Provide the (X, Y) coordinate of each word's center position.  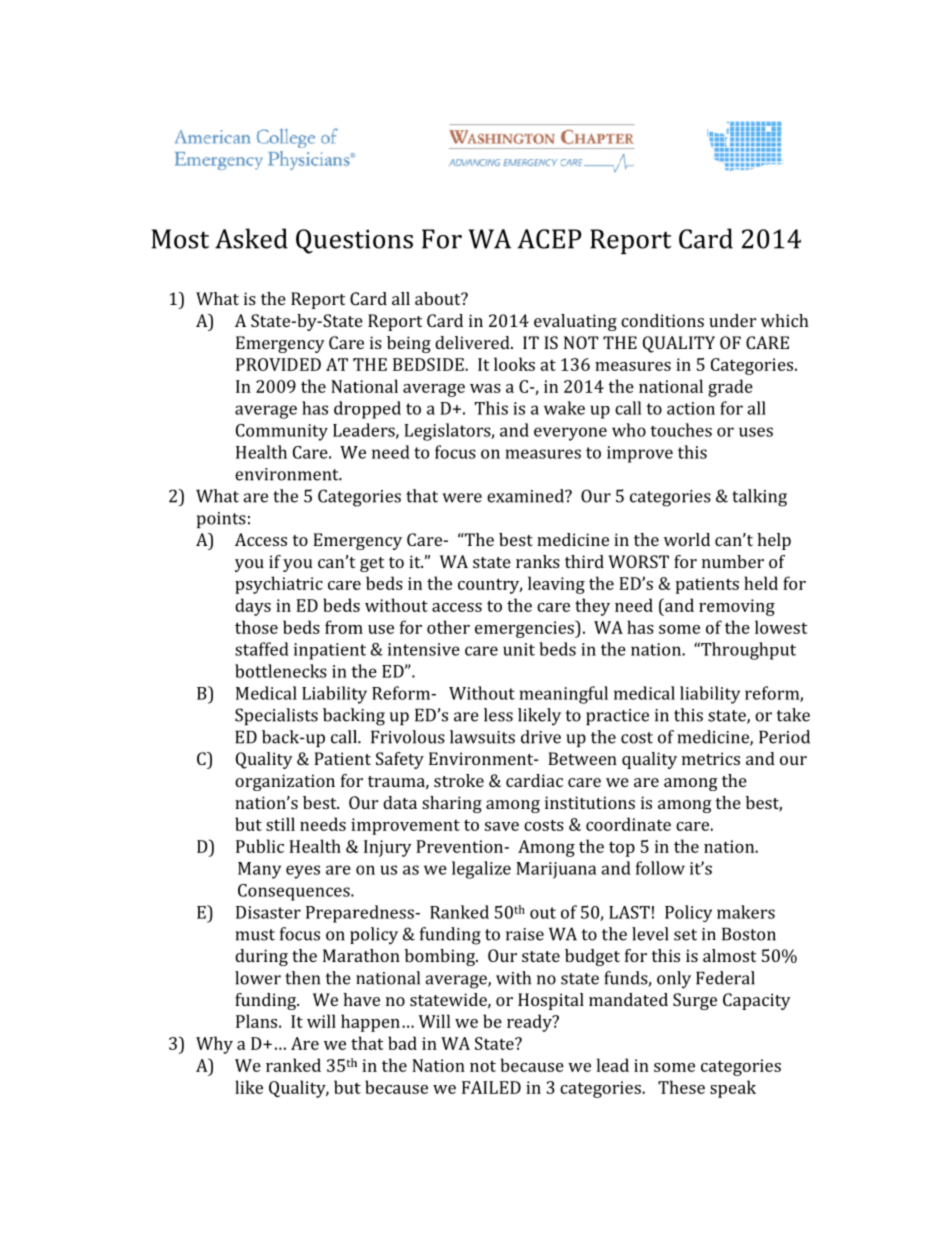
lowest (781, 627)
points (221, 520)
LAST (629, 912)
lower (258, 978)
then (302, 978)
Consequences (295, 892)
